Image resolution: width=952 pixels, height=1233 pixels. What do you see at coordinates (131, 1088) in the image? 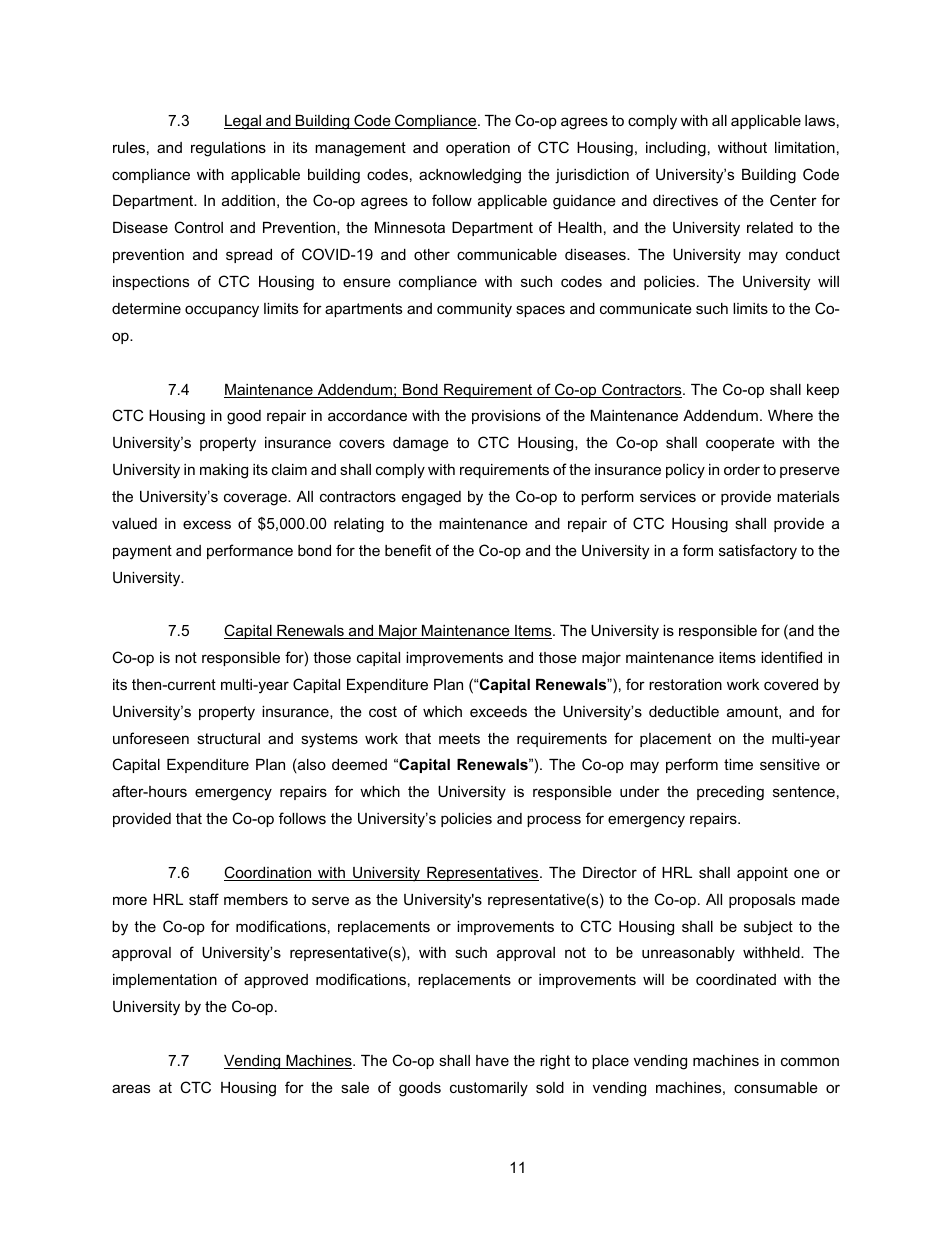
I see `areas` at bounding box center [131, 1088].
